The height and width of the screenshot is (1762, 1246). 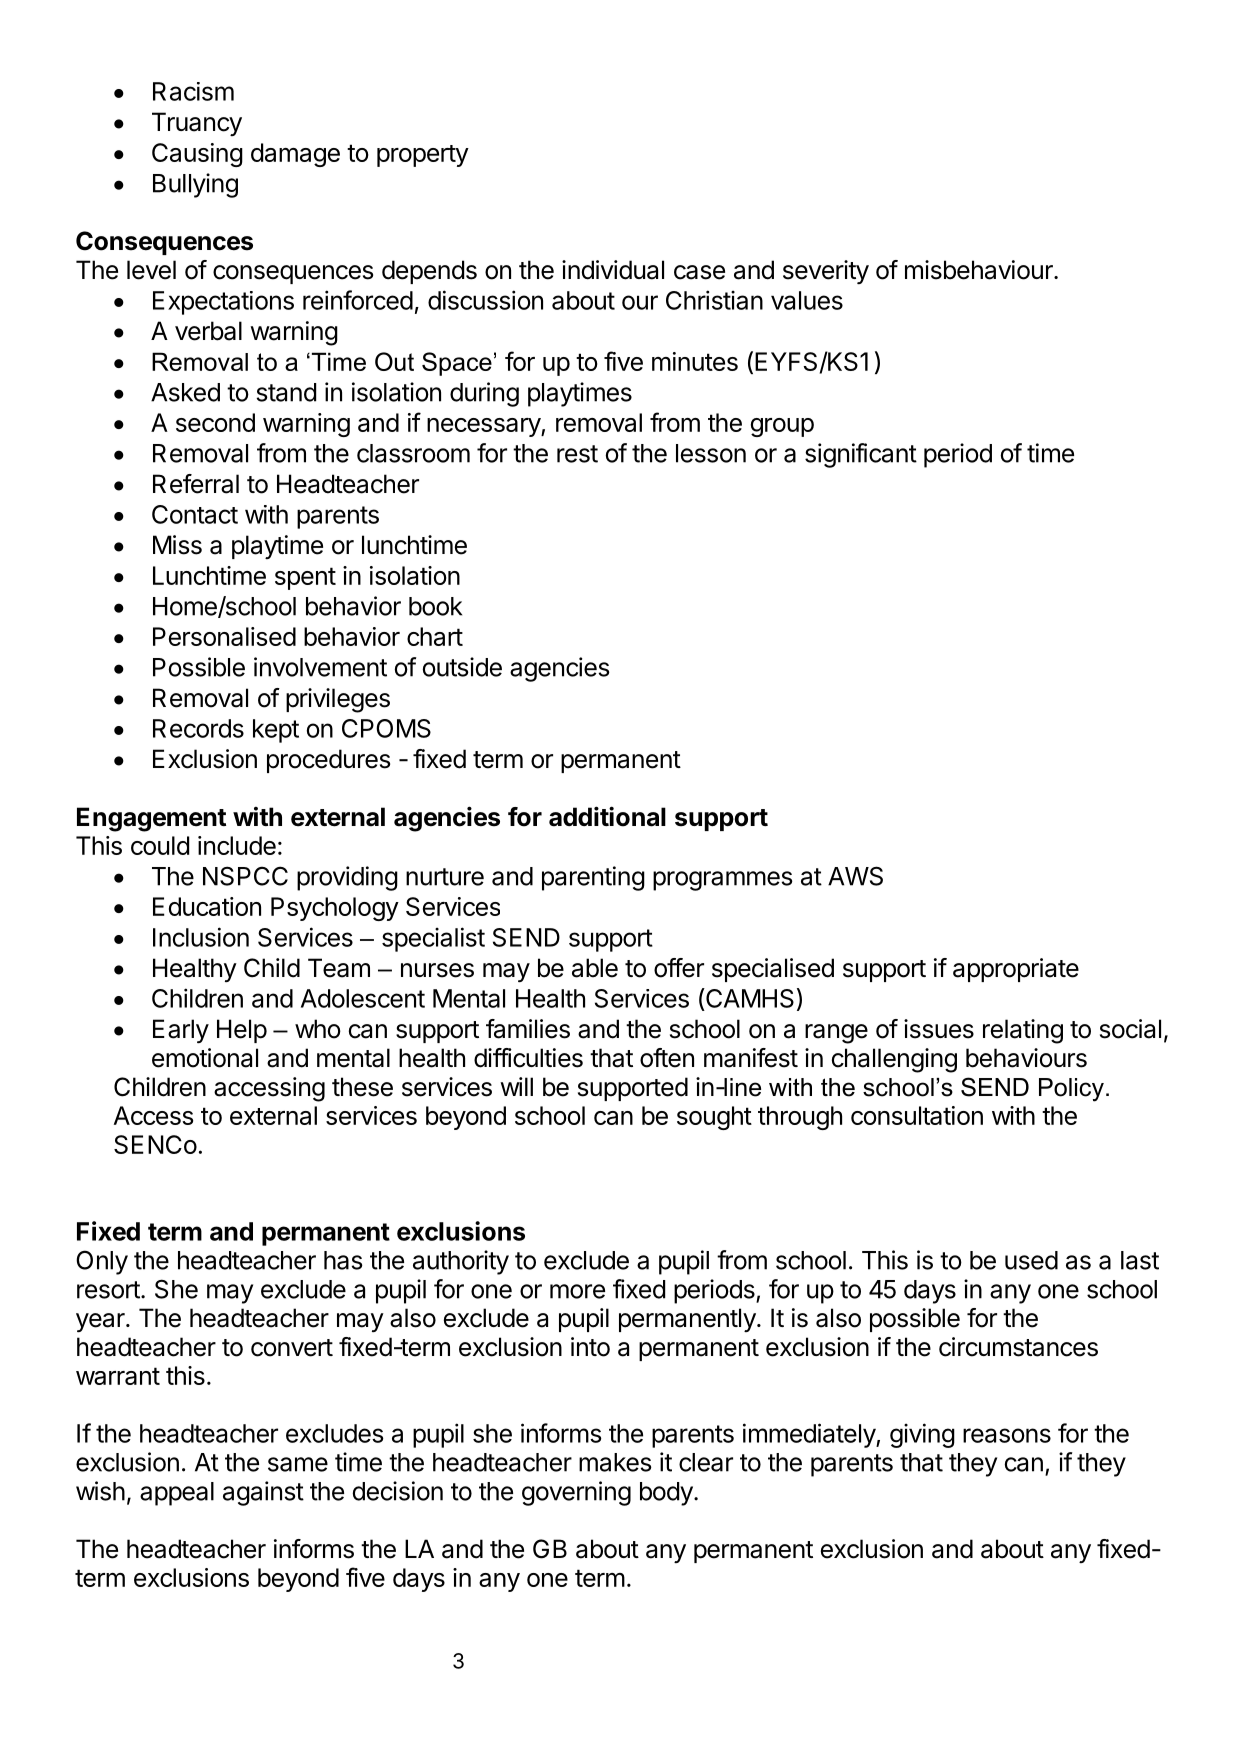 I want to click on AWS, so click(x=855, y=876).
